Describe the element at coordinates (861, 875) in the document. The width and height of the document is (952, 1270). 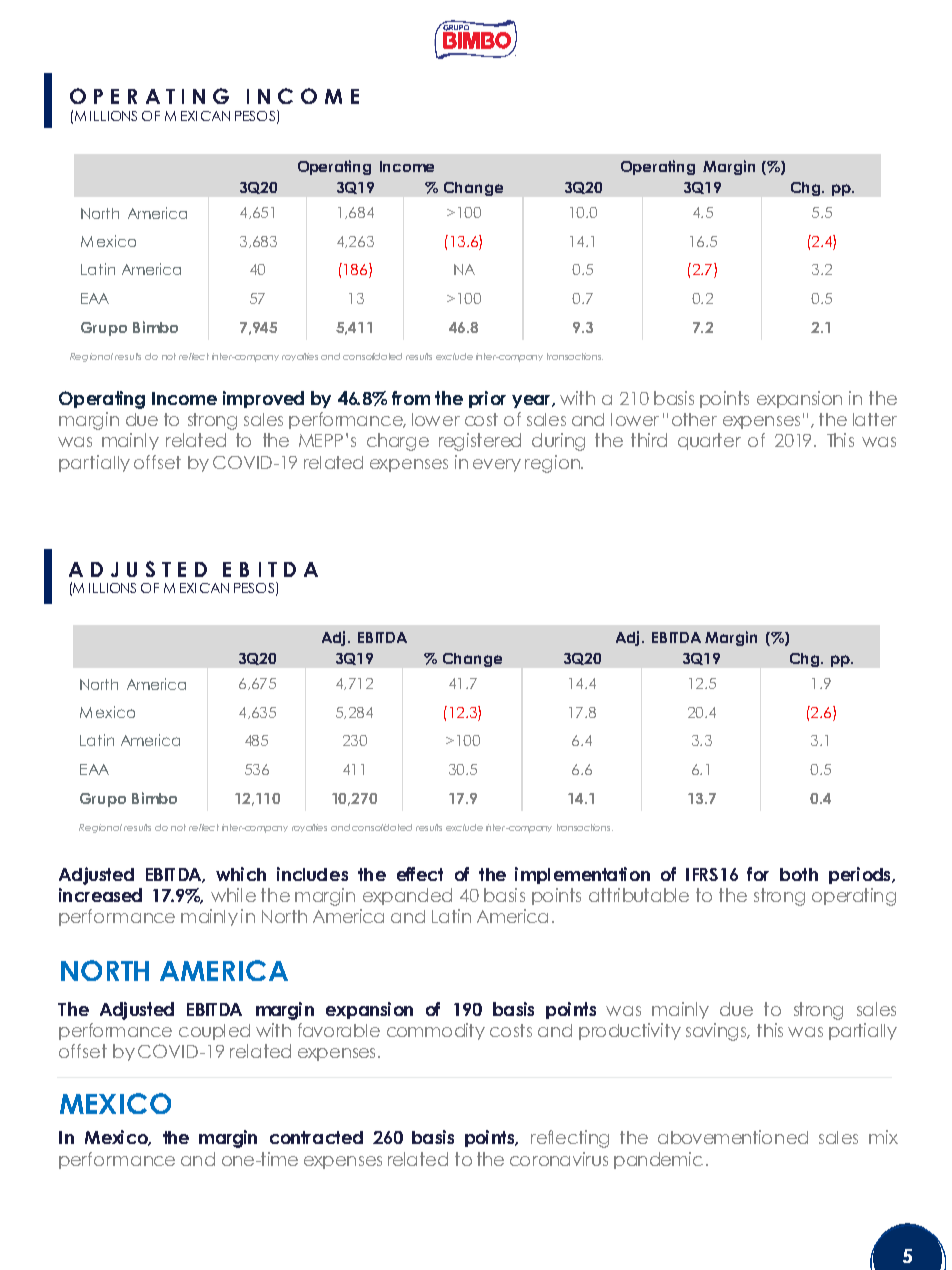
I see `periods` at that location.
